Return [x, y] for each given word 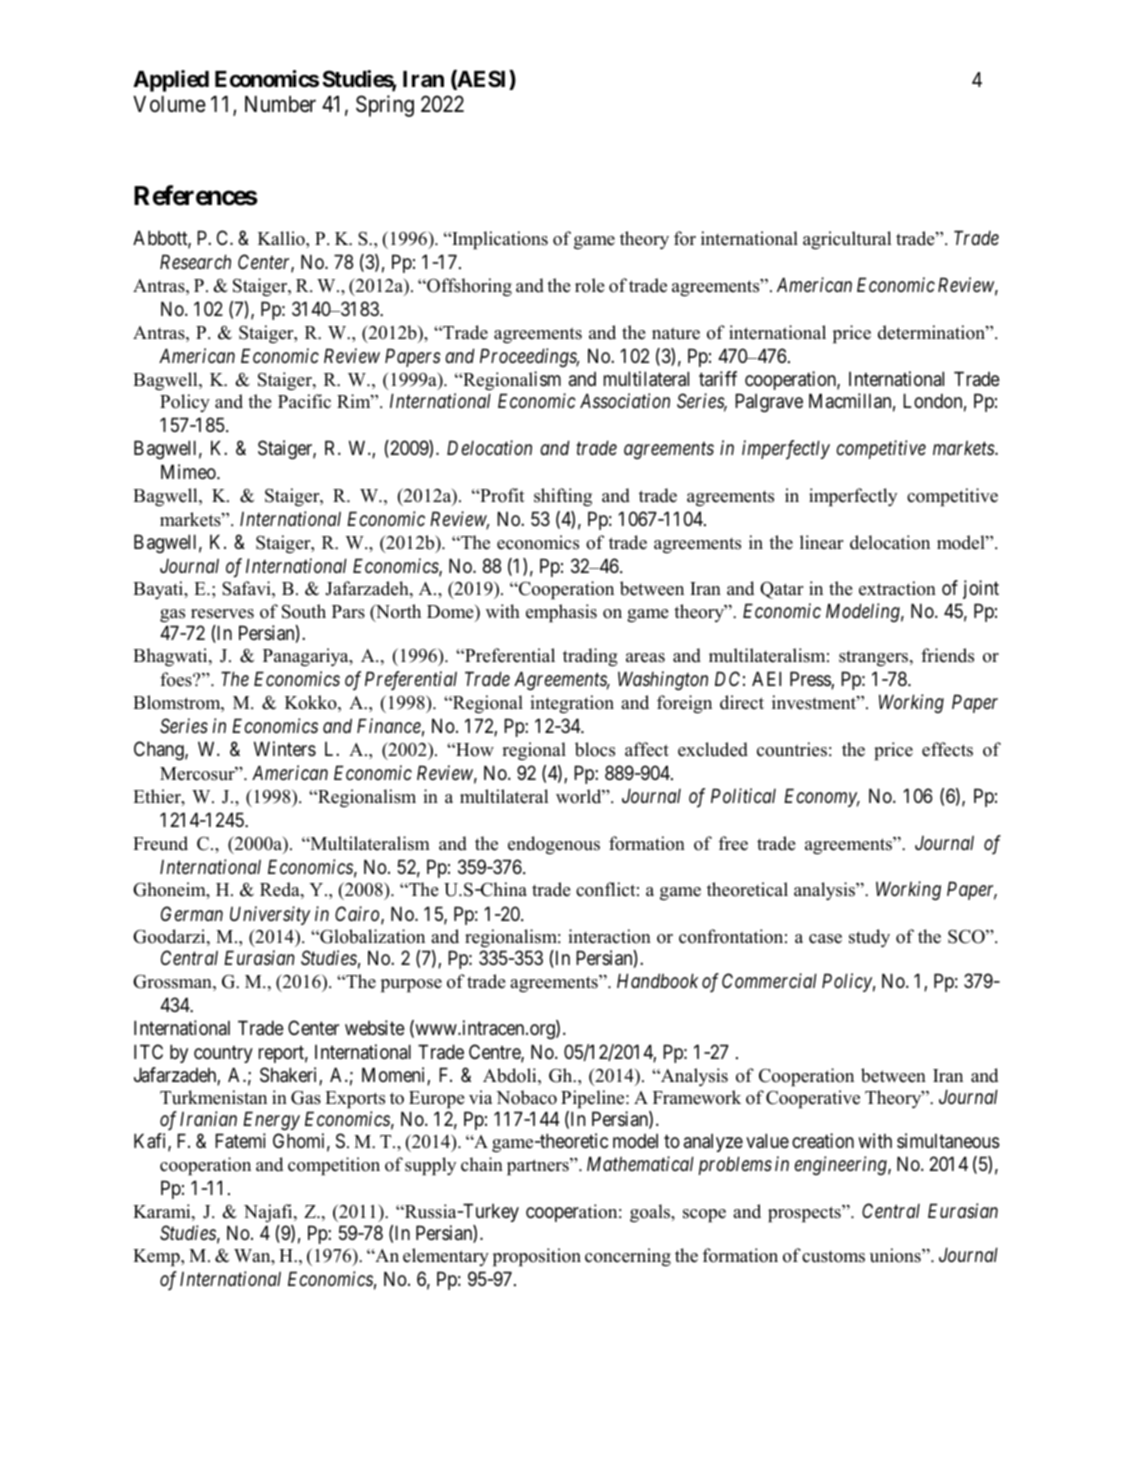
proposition [537, 1257]
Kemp [157, 1257]
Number [280, 104]
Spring [385, 106]
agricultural [847, 240]
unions [896, 1255]
